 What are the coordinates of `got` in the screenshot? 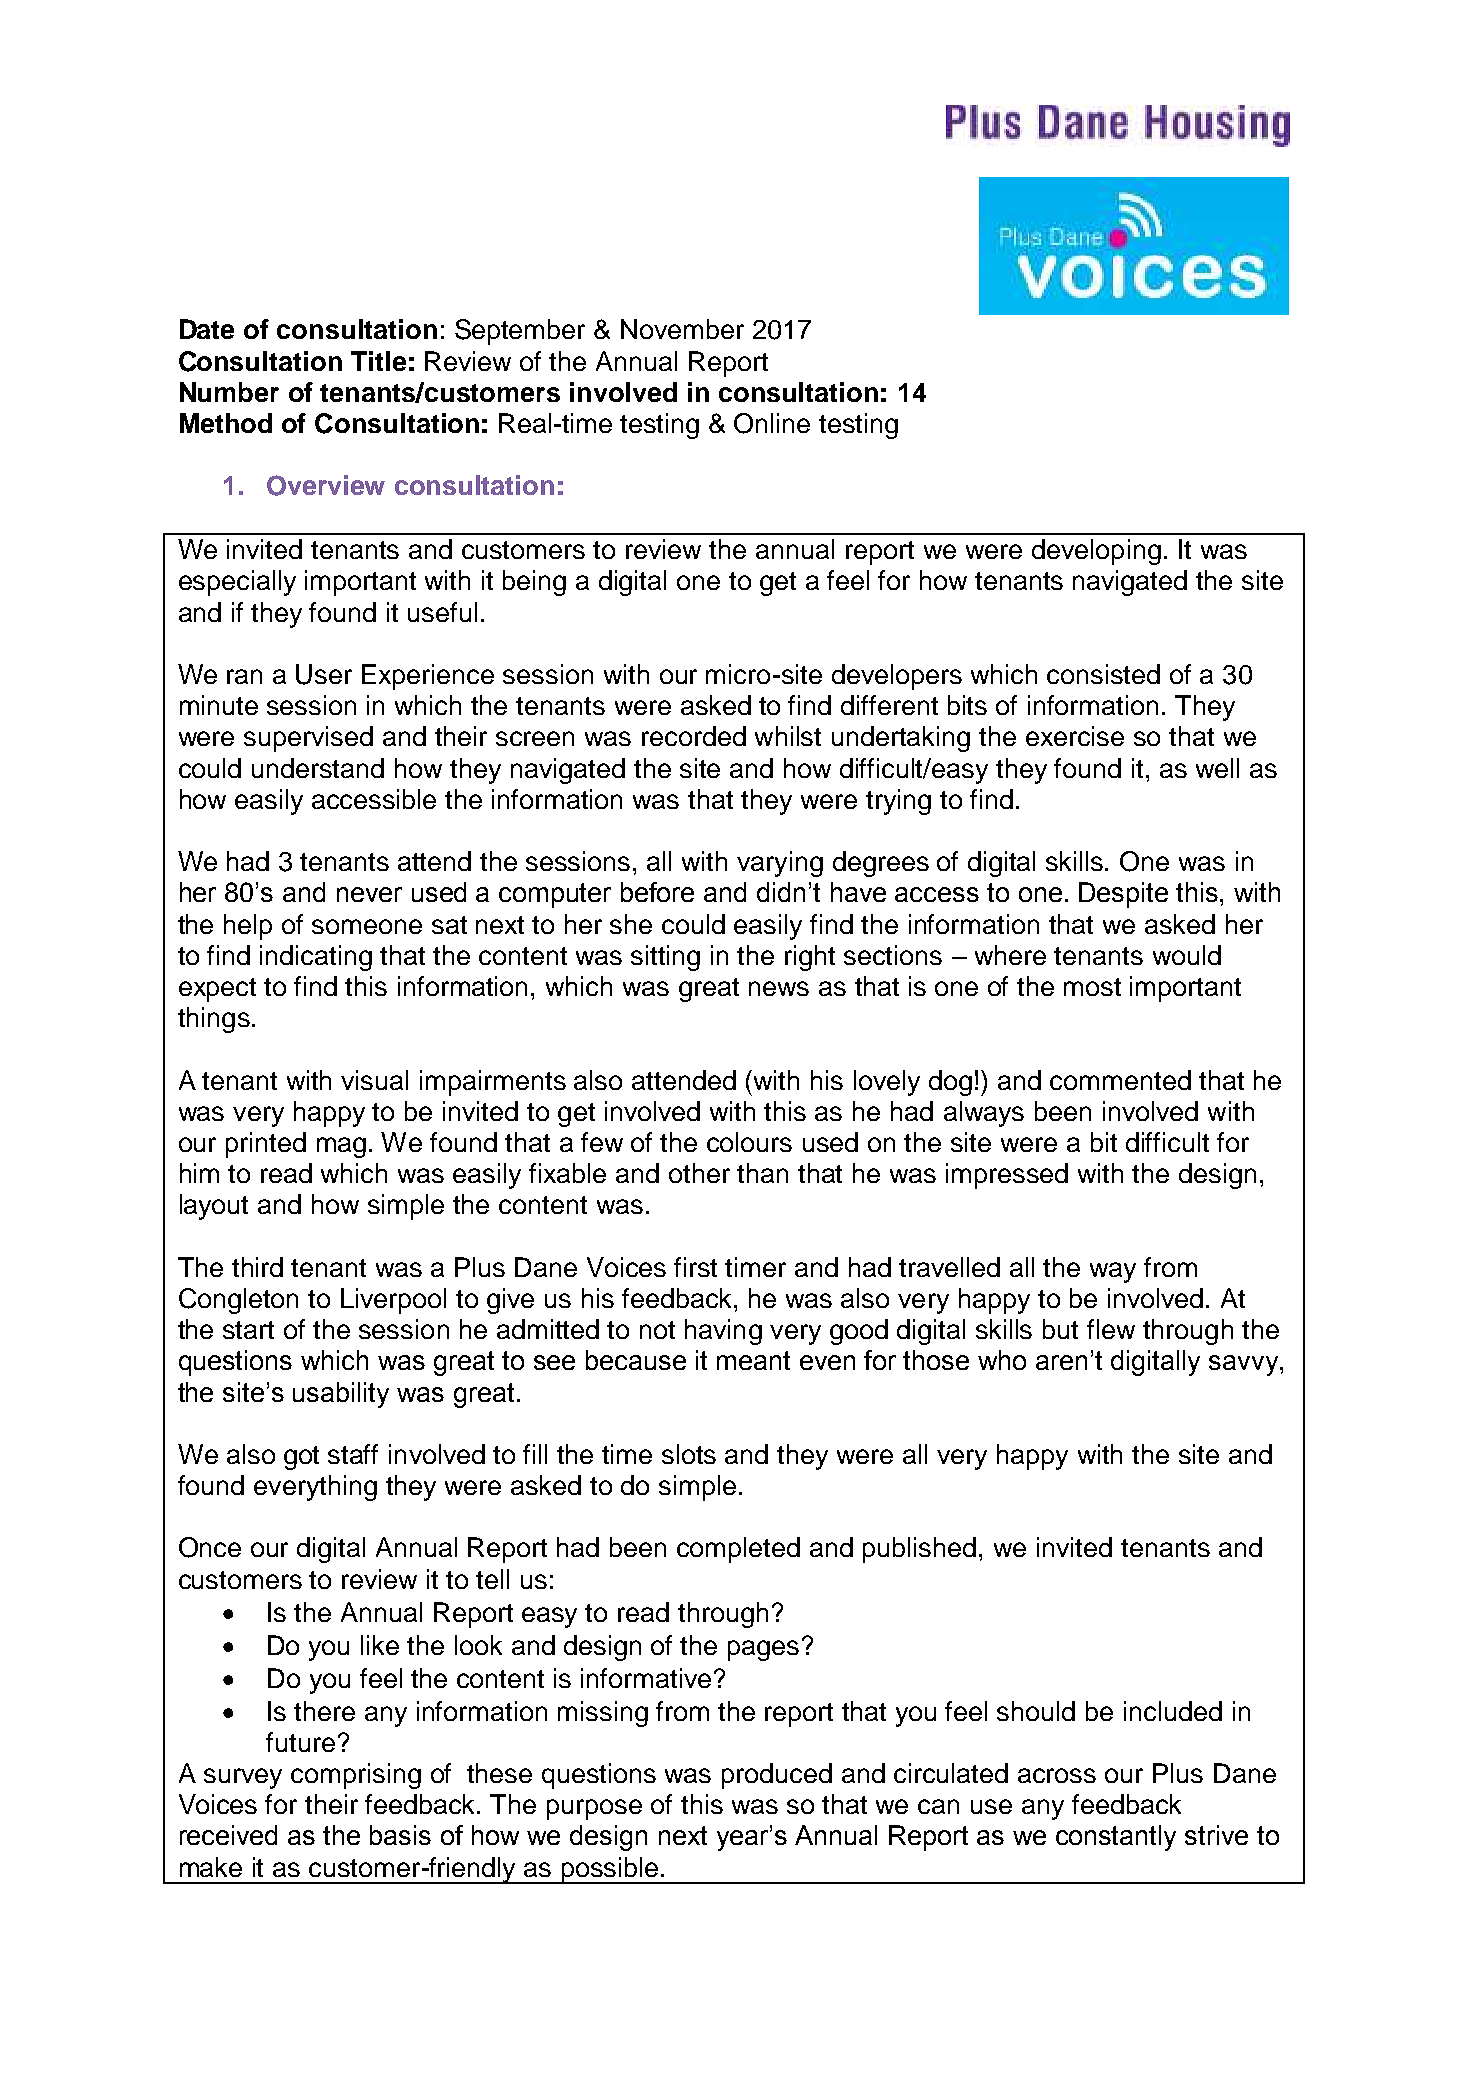 It's located at (301, 1458).
